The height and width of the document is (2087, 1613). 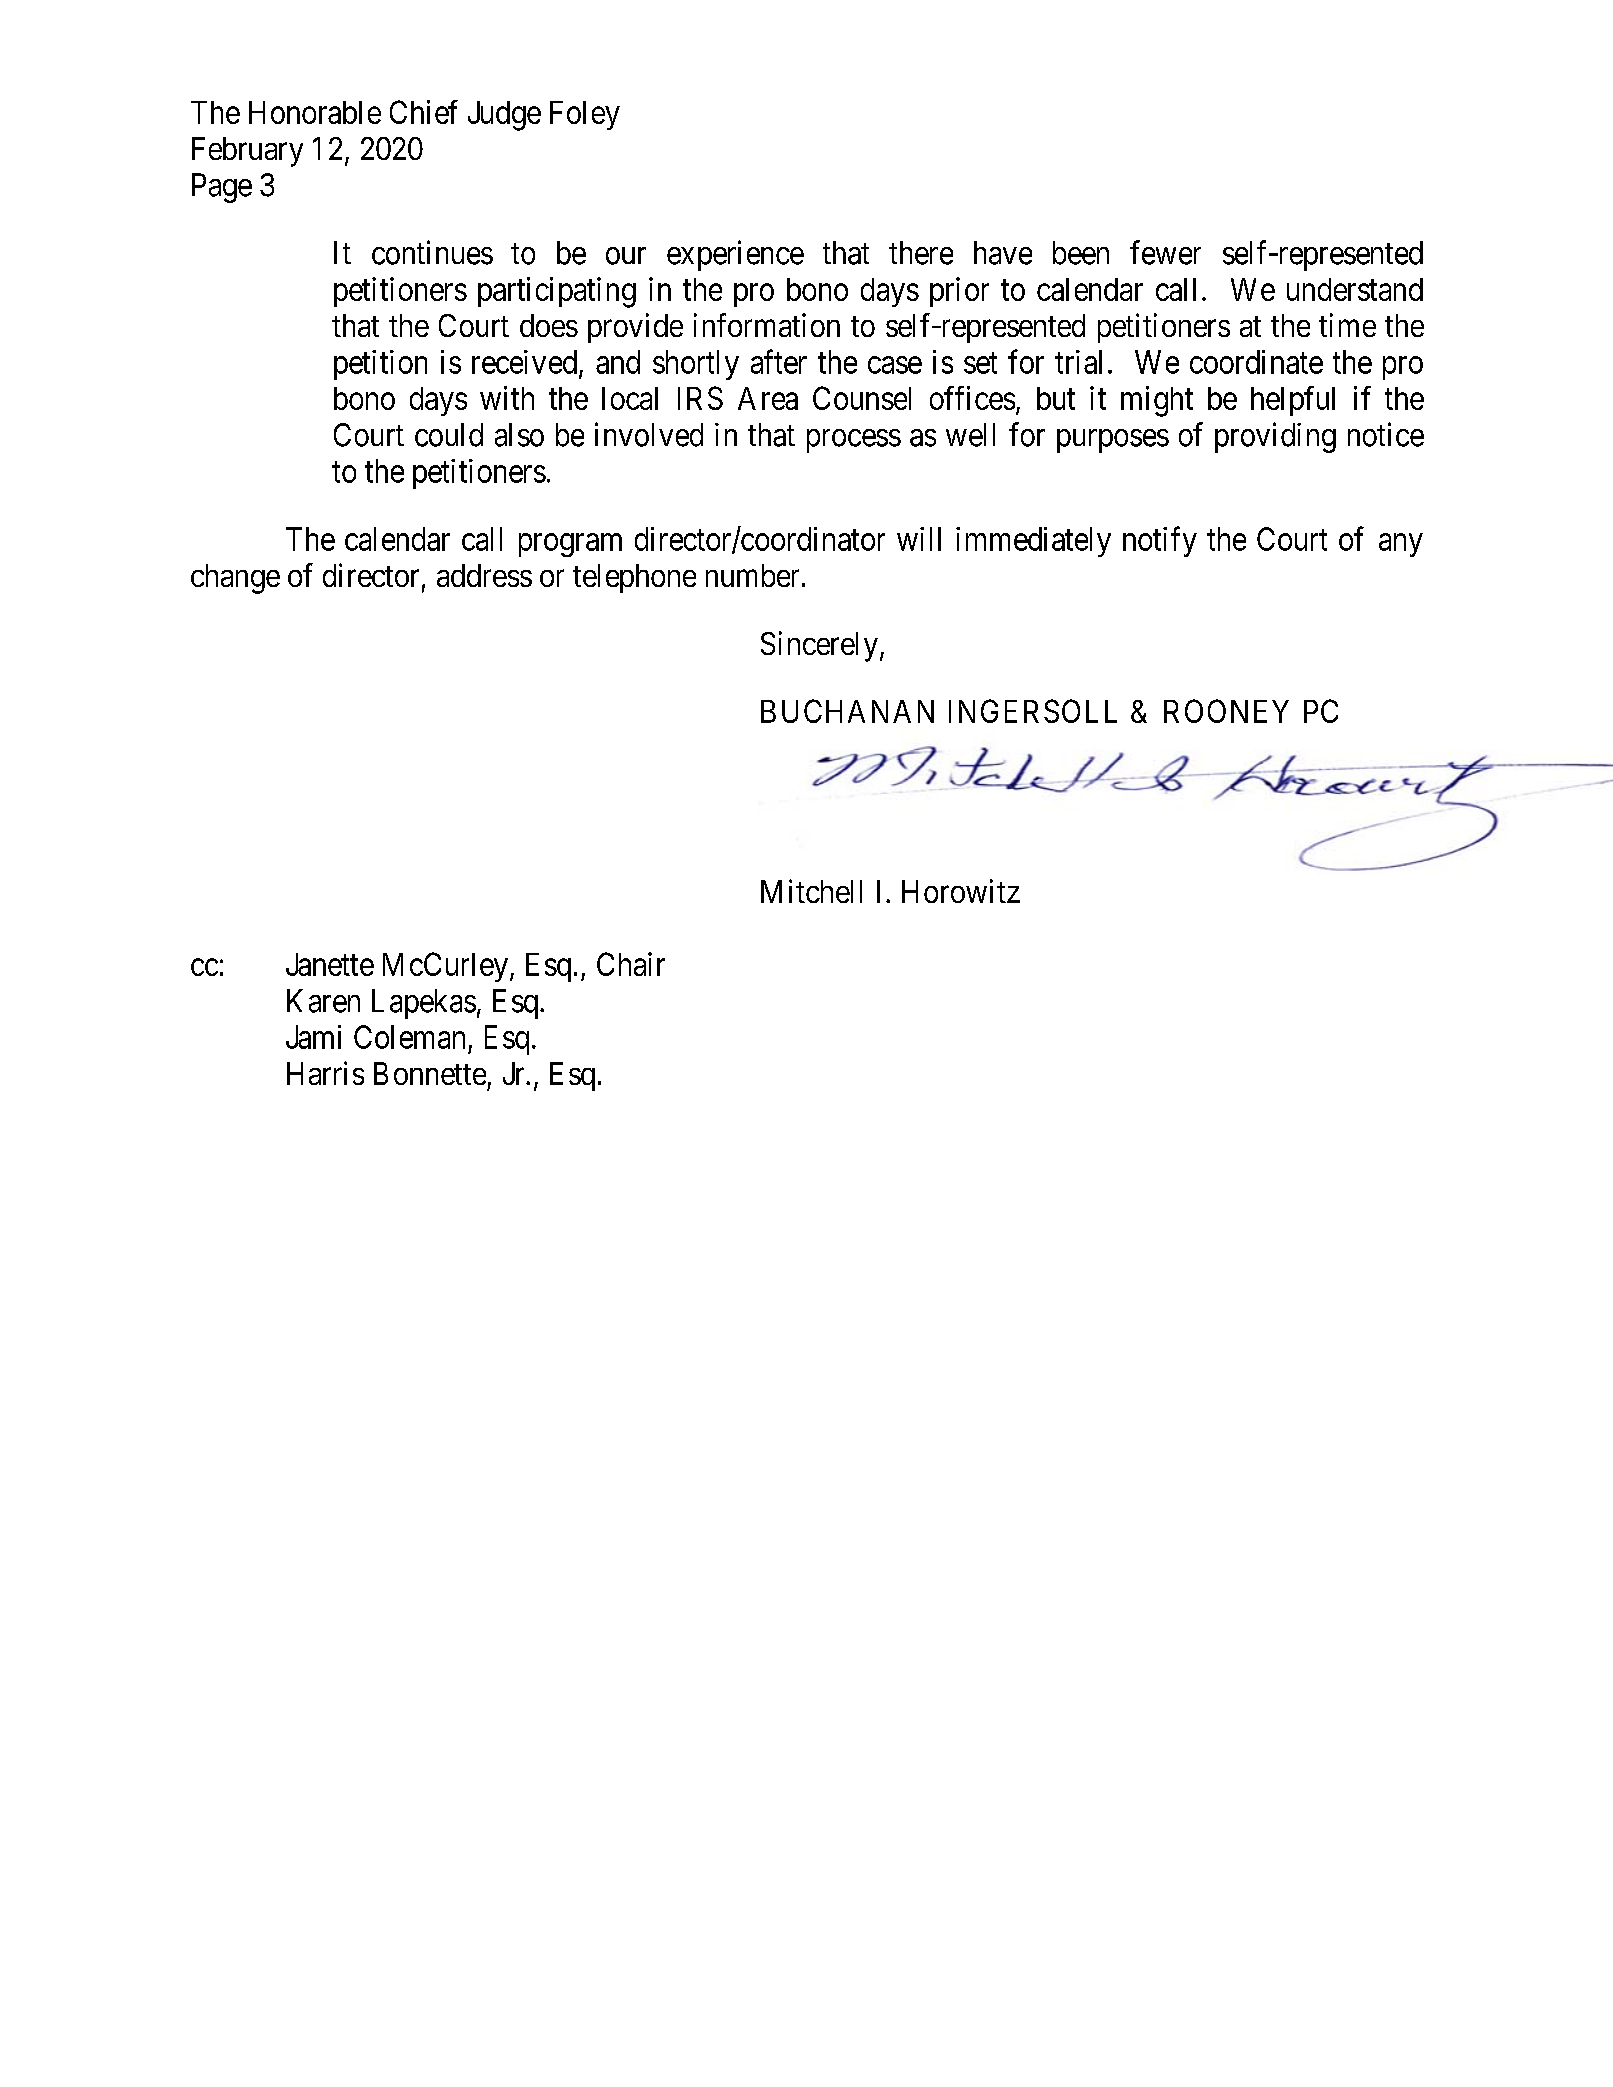 I want to click on Foley, so click(x=585, y=115).
